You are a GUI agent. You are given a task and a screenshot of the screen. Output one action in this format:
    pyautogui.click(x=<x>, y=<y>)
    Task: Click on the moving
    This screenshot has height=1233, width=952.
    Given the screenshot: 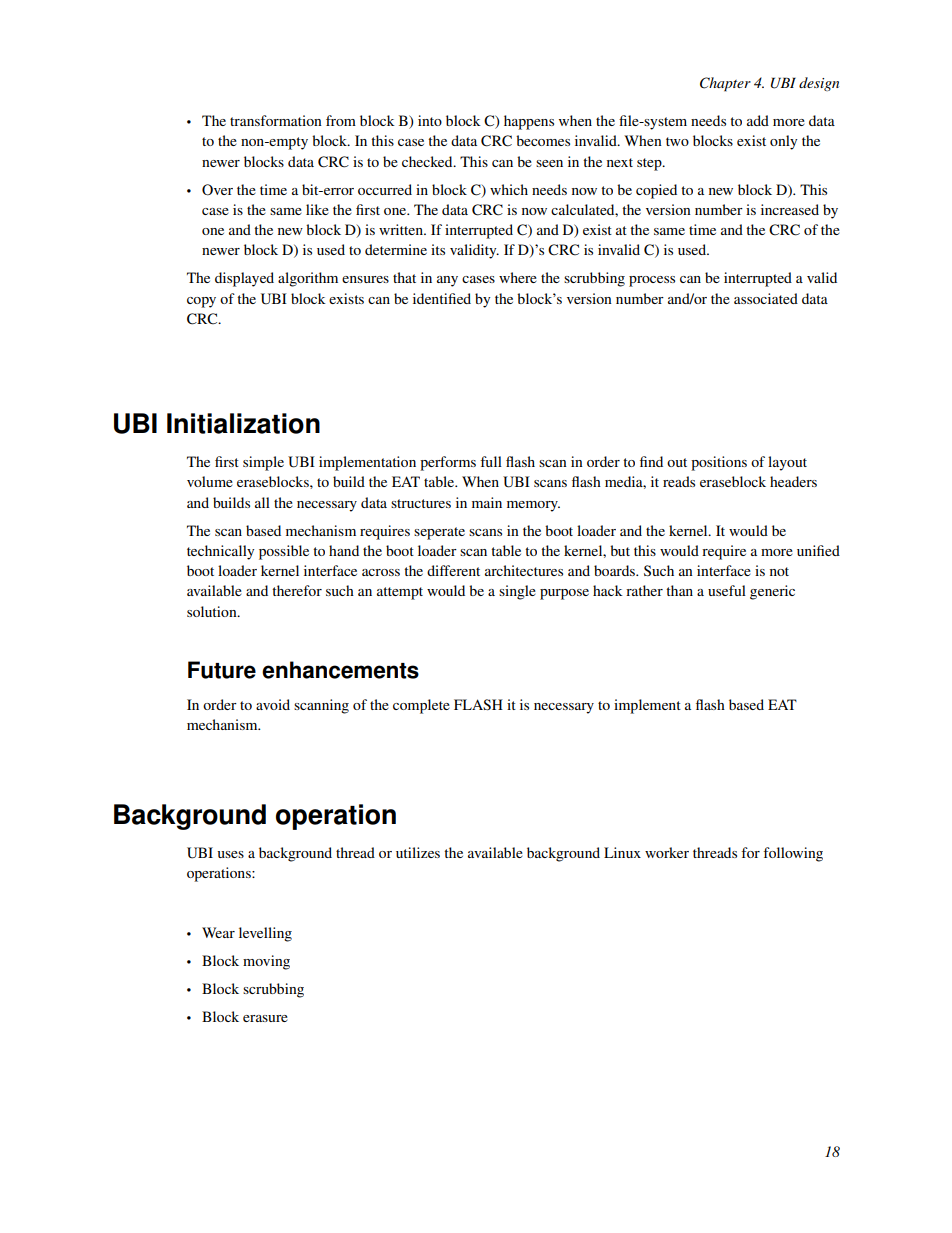 What is the action you would take?
    pyautogui.click(x=266, y=962)
